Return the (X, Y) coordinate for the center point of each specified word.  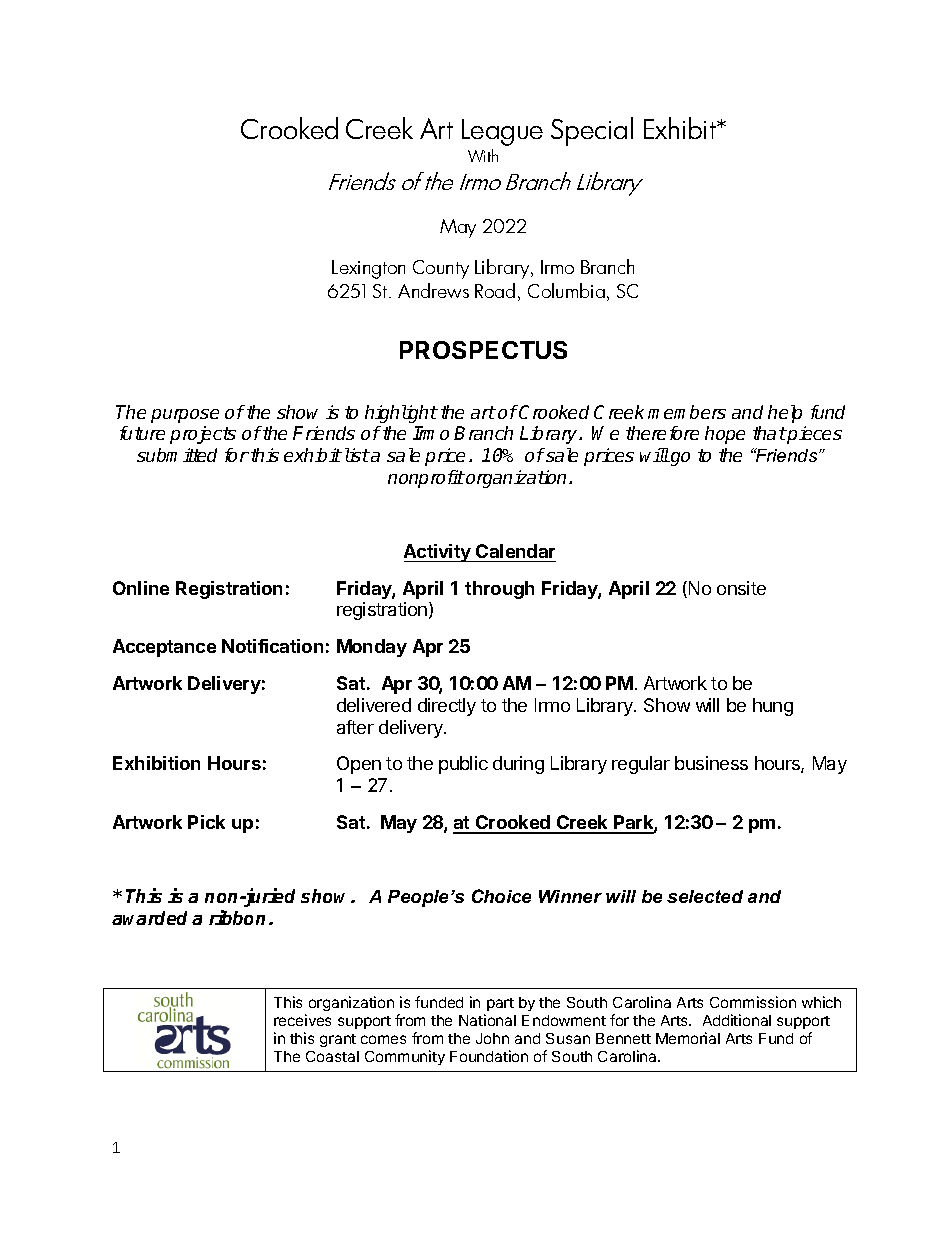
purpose (185, 416)
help (785, 414)
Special (592, 131)
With (483, 155)
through (499, 590)
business (711, 763)
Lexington (368, 269)
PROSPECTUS (483, 350)
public (463, 765)
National (487, 1020)
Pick (206, 822)
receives (302, 1020)
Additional (737, 1020)
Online (141, 588)
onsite (741, 588)
